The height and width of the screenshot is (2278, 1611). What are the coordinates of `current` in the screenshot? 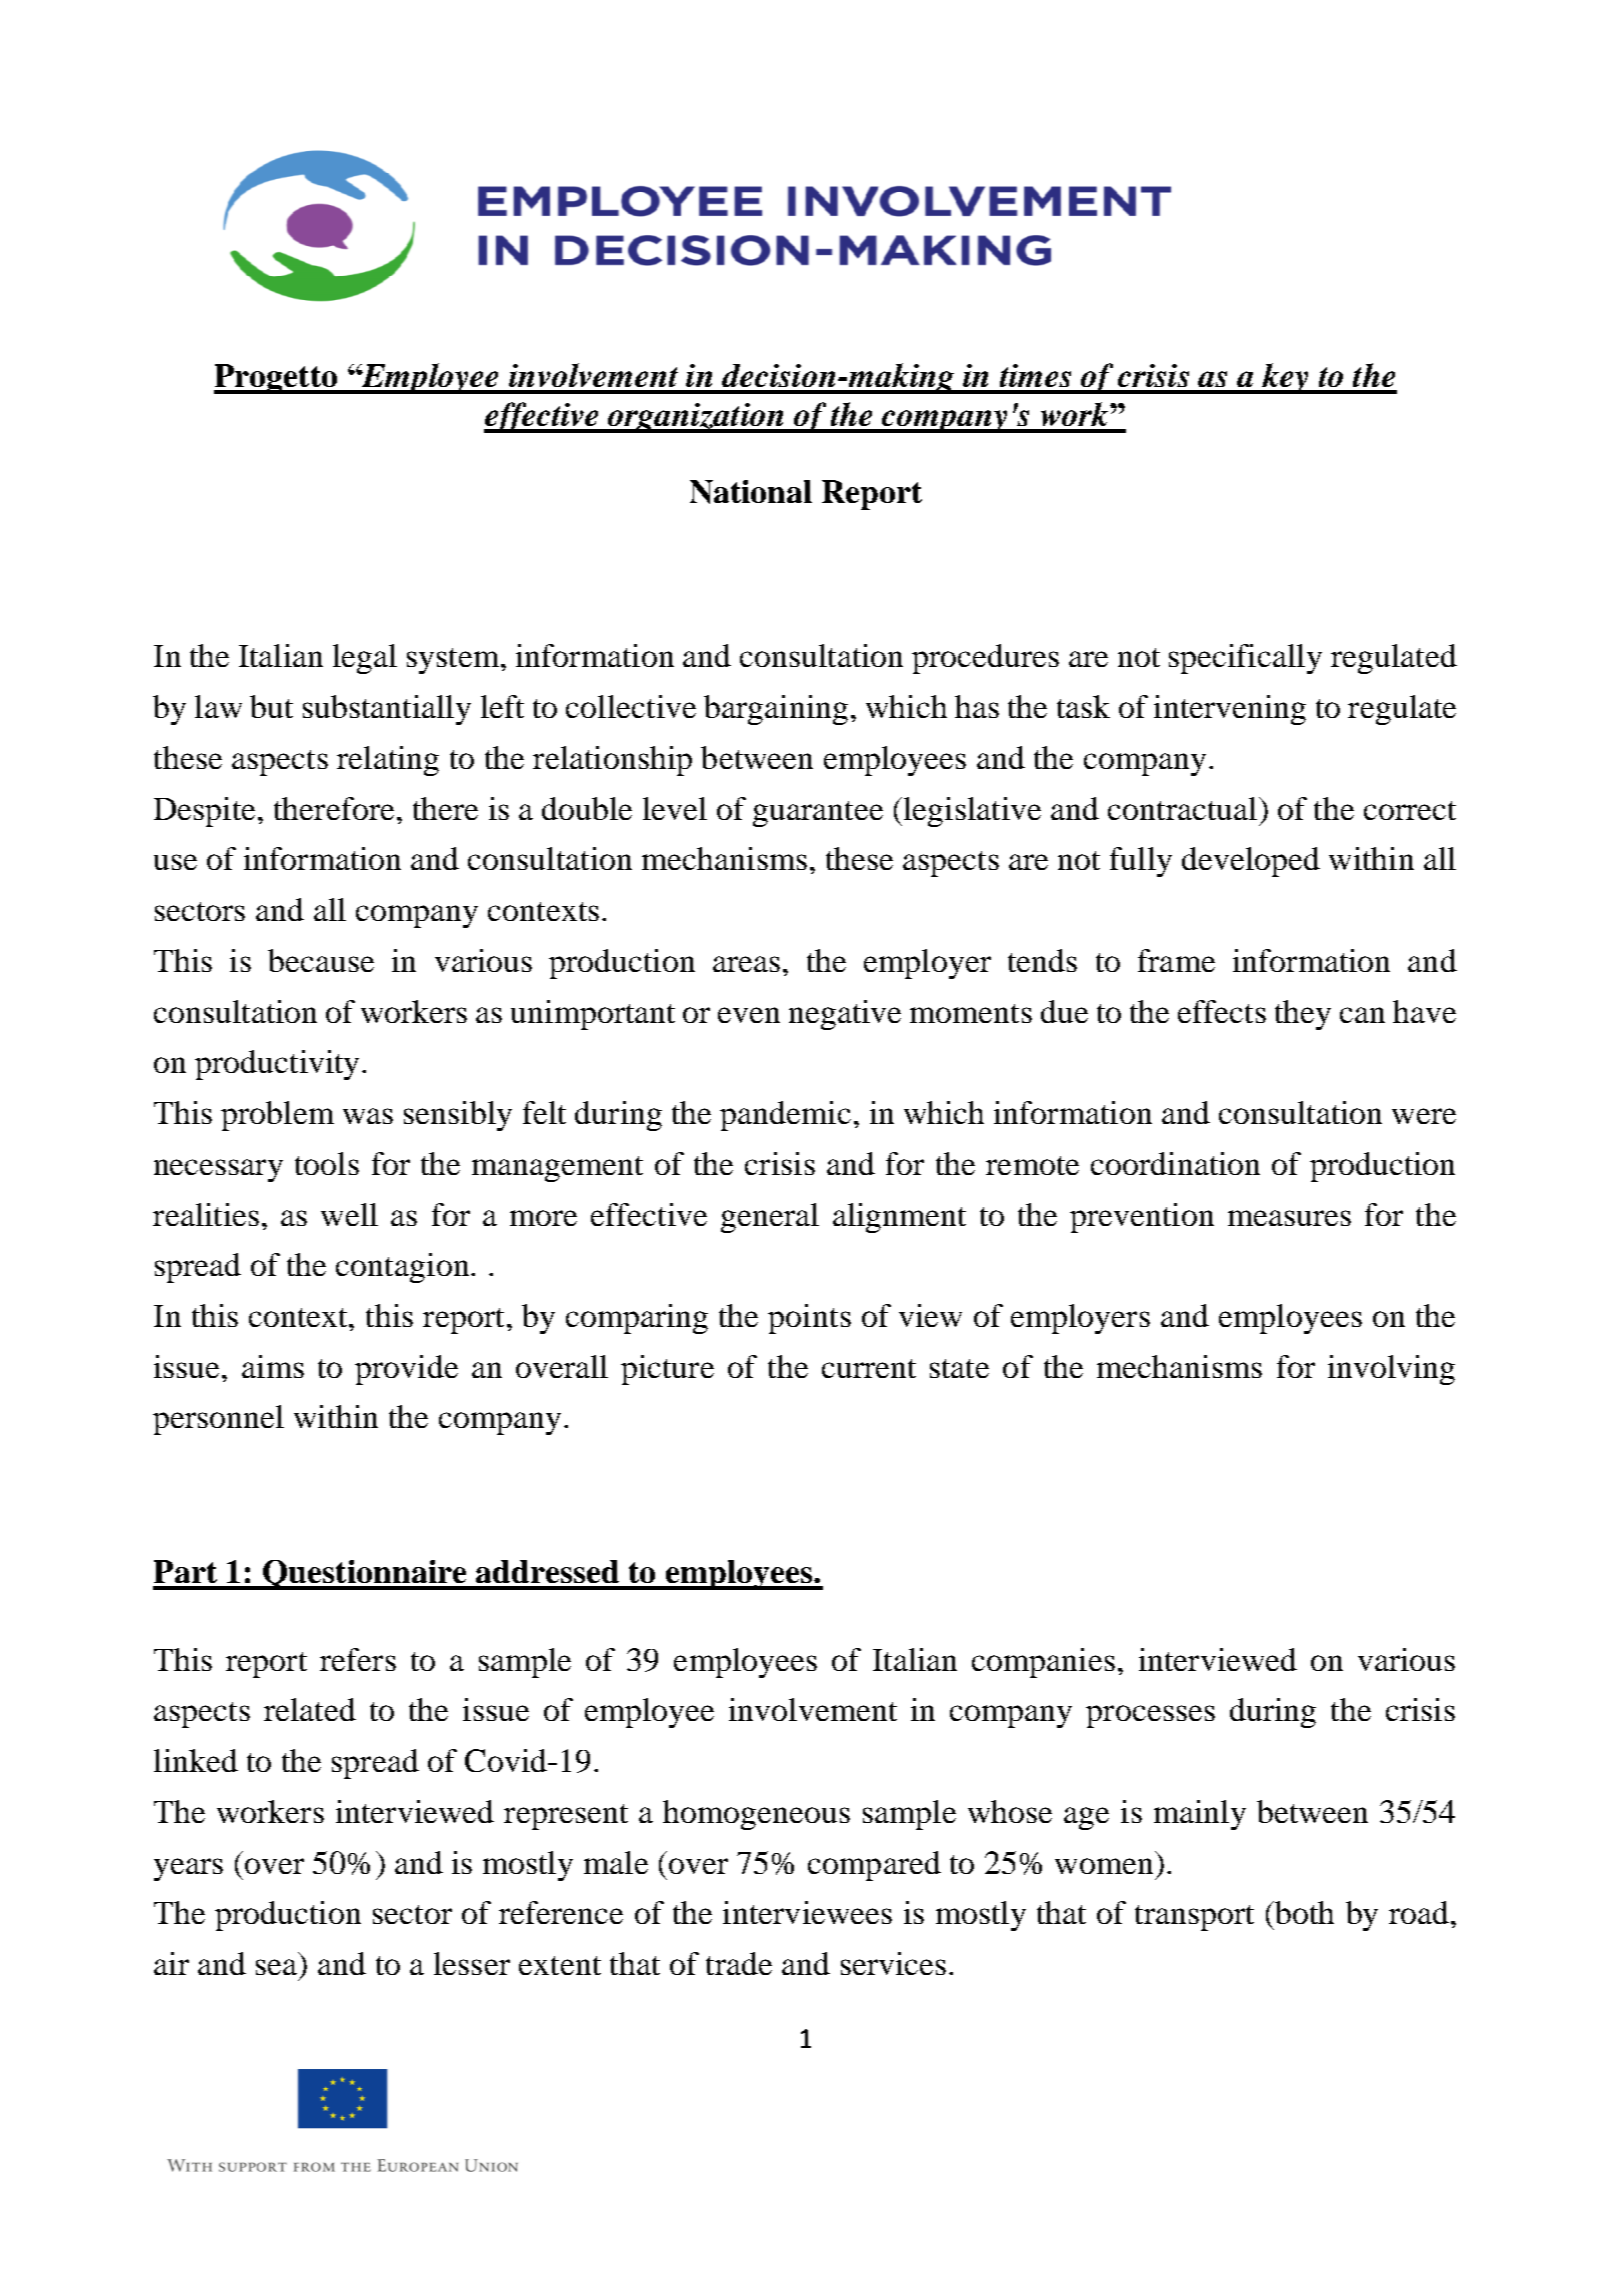 It's located at (869, 1368).
